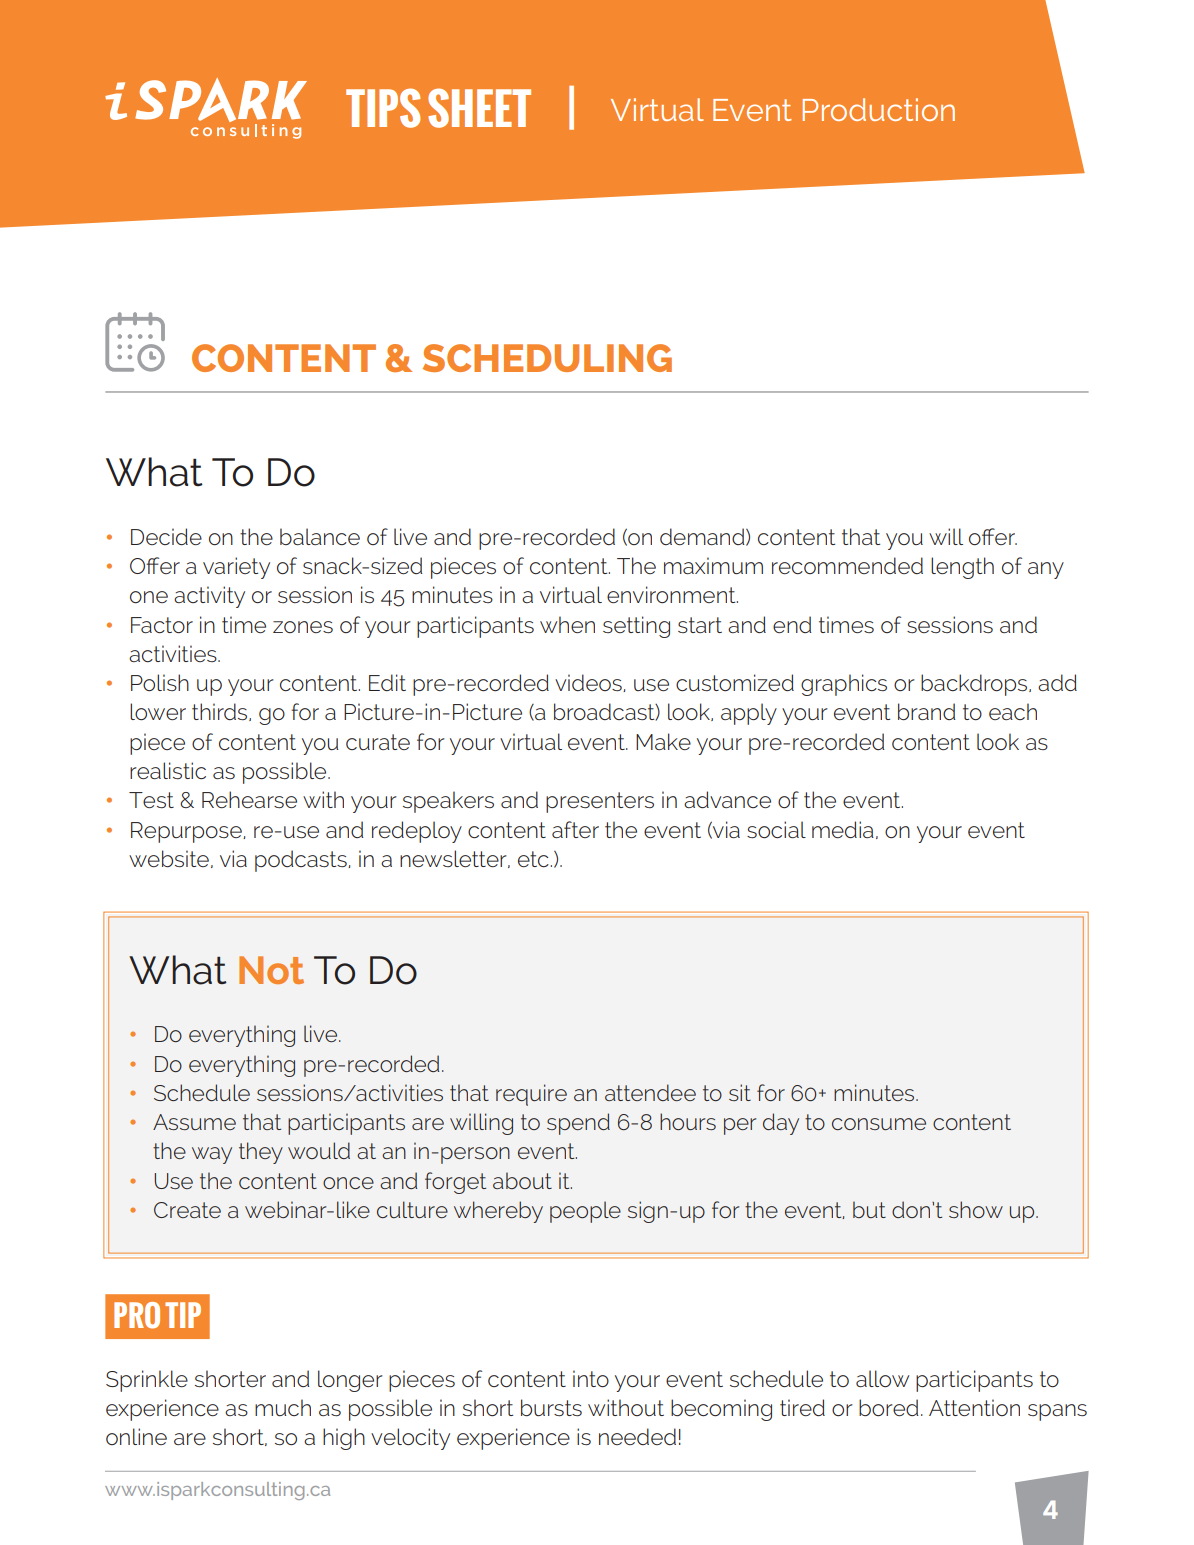  What do you see at coordinates (283, 1407) in the page?
I see `much` at bounding box center [283, 1407].
